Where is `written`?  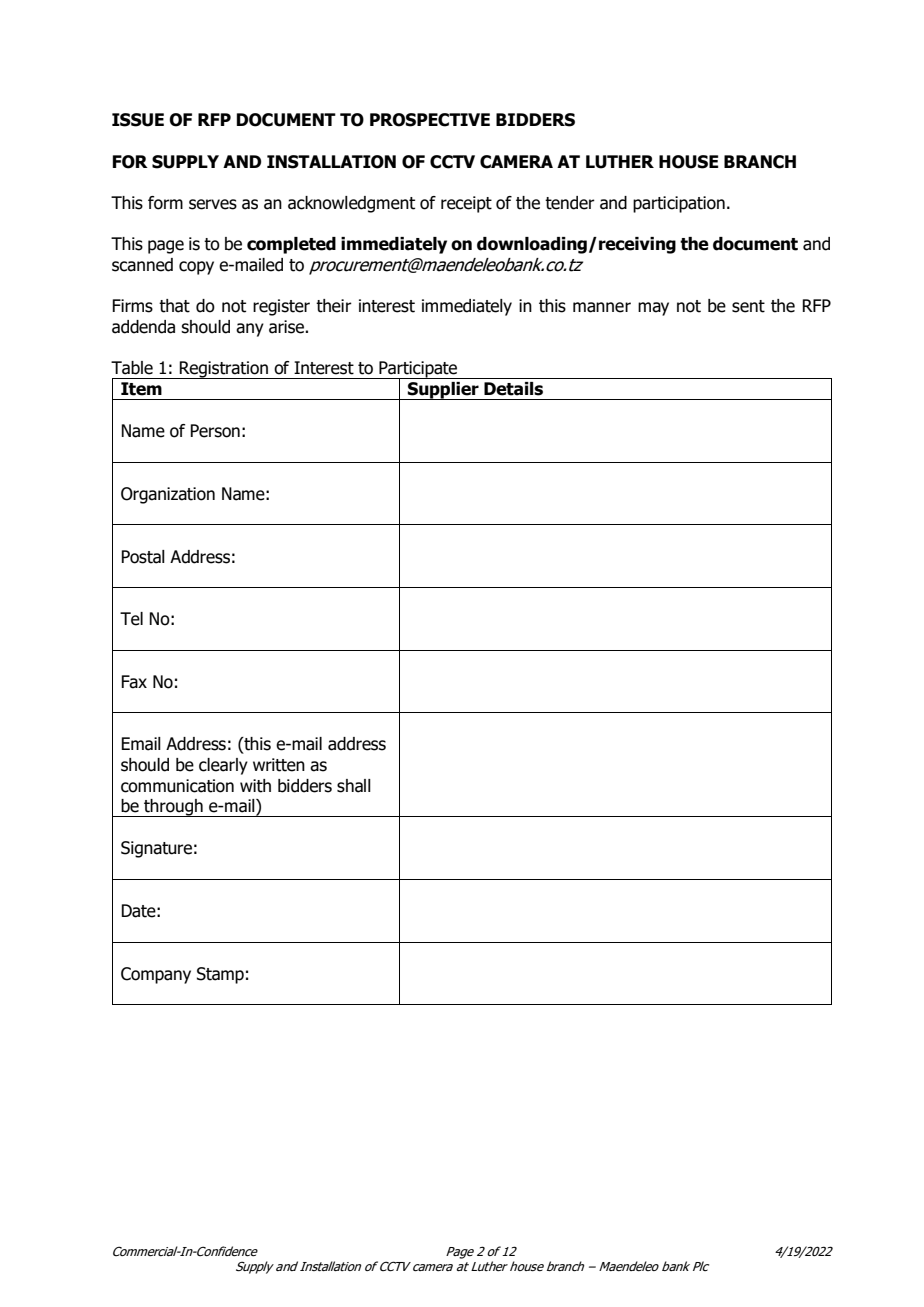
written is located at coordinates (279, 765).
